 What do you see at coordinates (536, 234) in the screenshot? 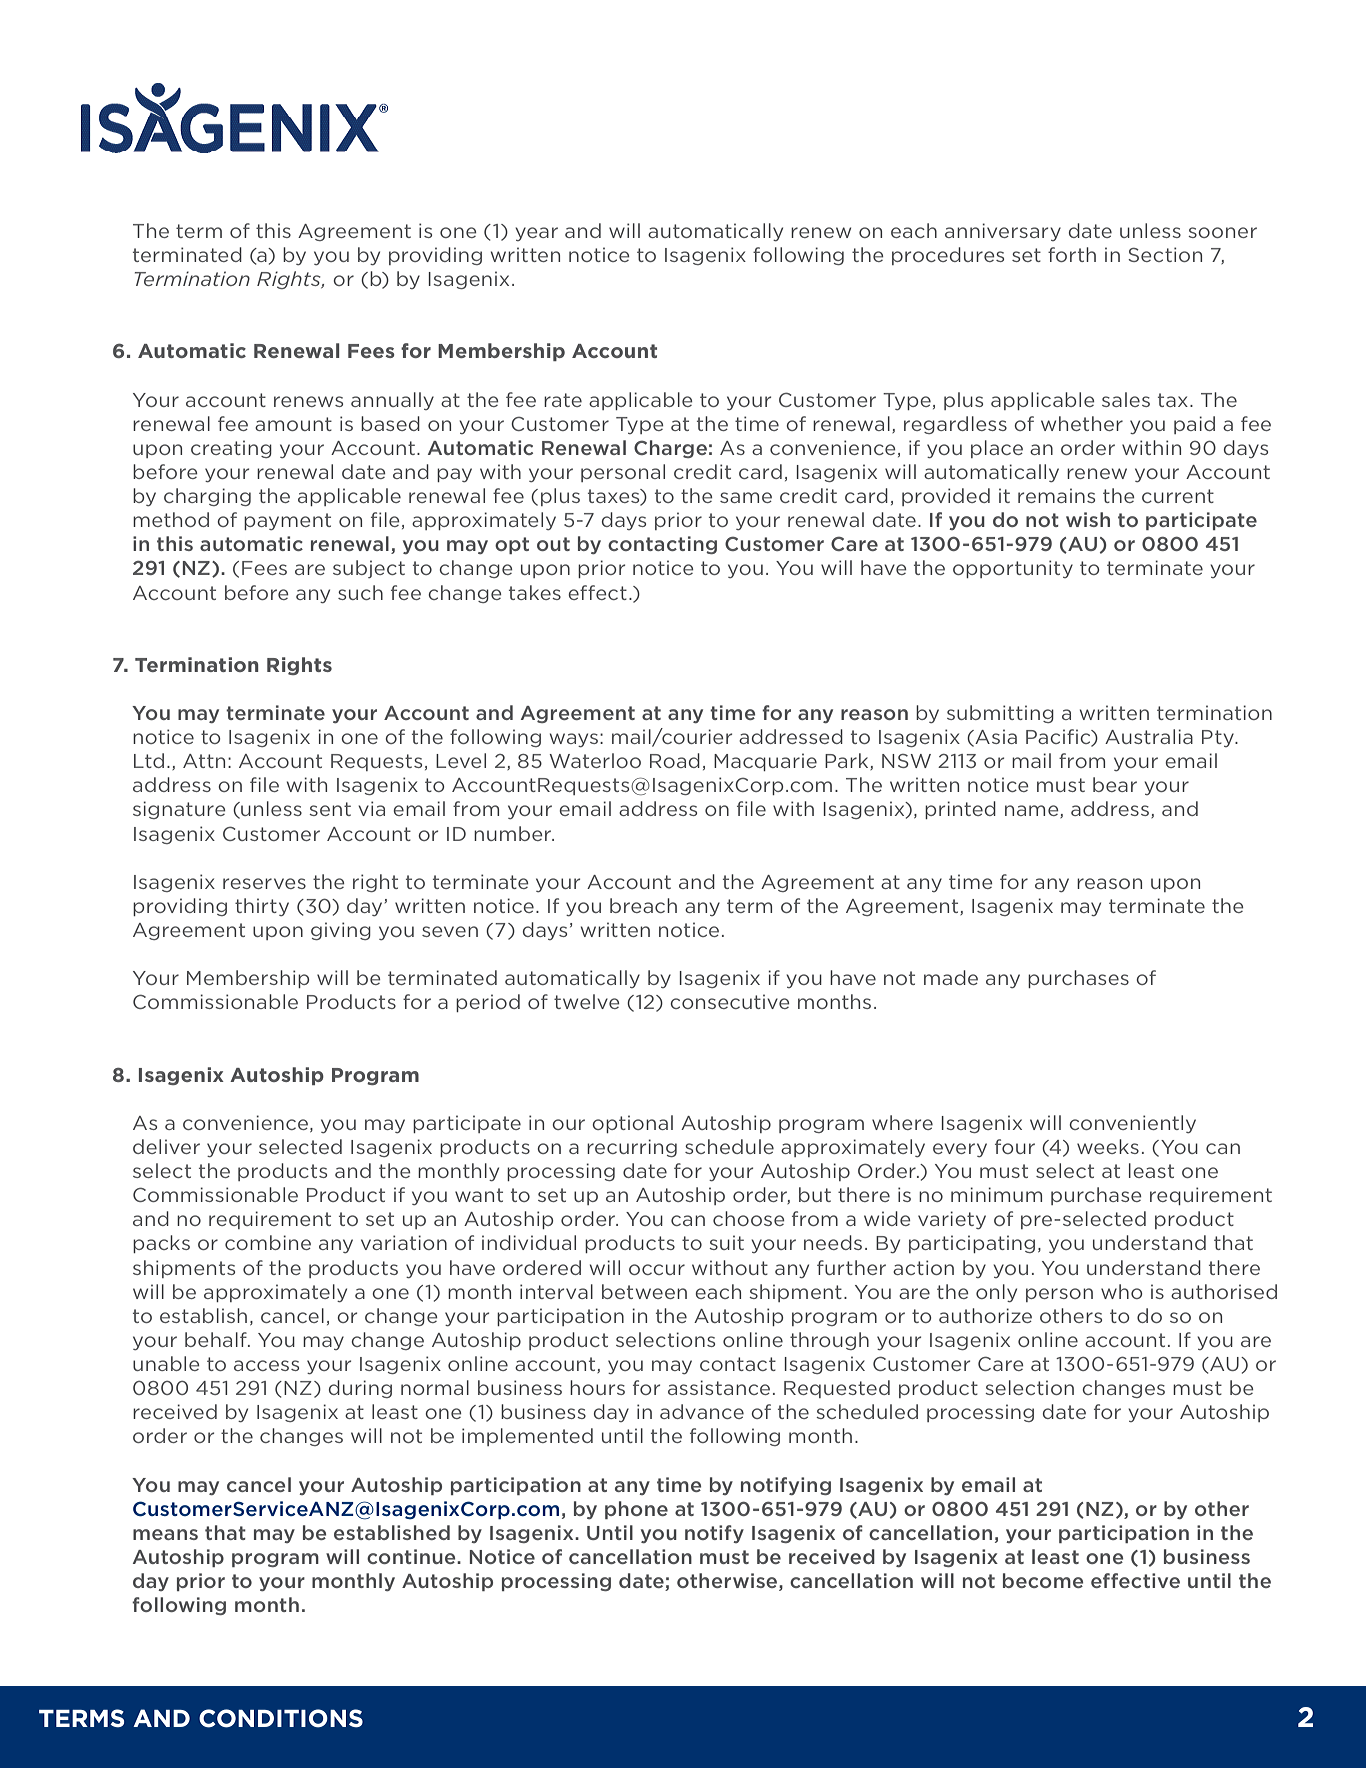
I see `year` at bounding box center [536, 234].
